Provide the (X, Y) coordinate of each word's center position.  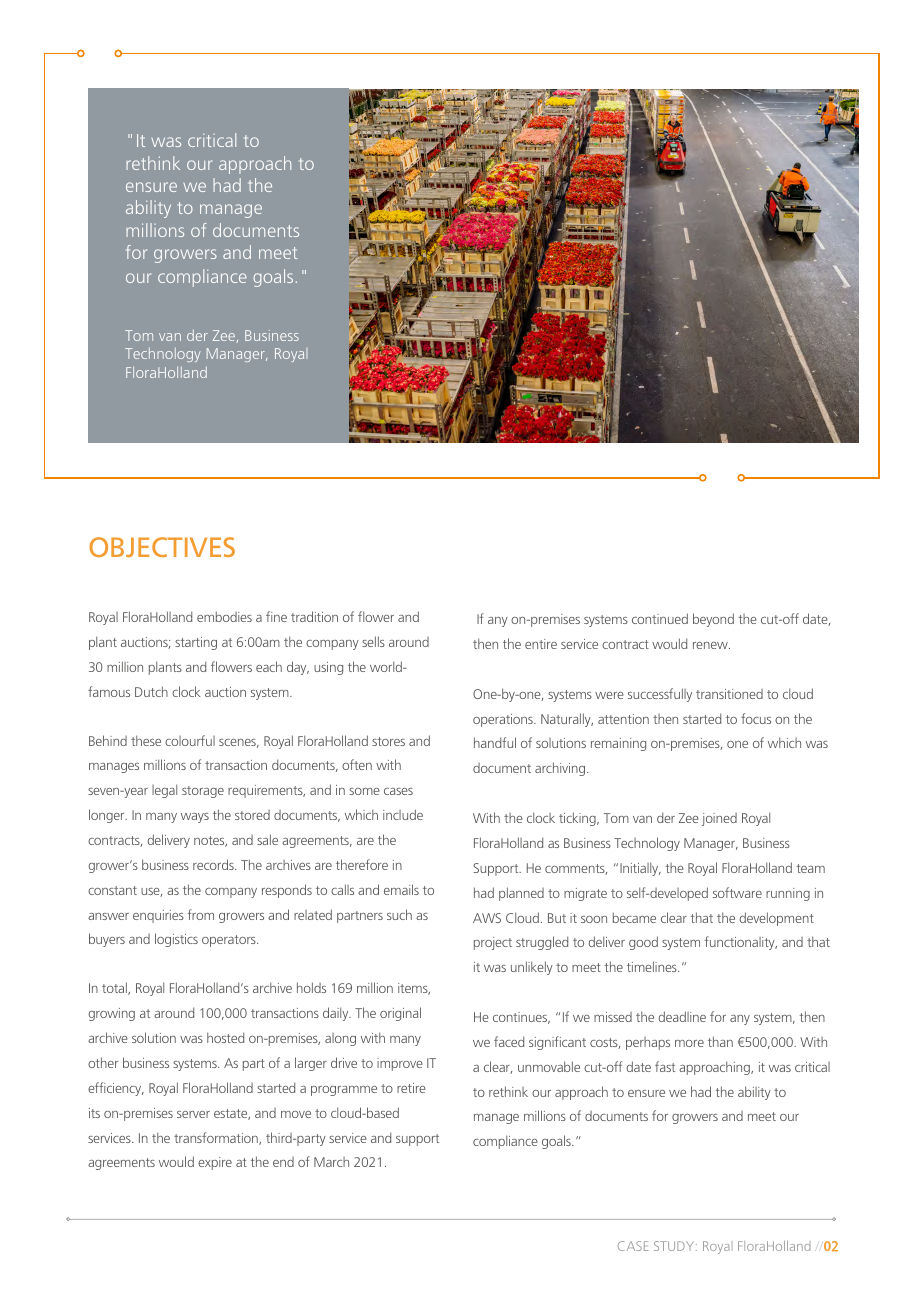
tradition (314, 616)
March (331, 1162)
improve (400, 1064)
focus (756, 718)
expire (215, 1163)
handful (495, 742)
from (200, 914)
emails (401, 889)
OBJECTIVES (162, 547)
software (737, 892)
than (720, 1041)
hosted (225, 1037)
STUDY (675, 1246)
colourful (190, 740)
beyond (713, 620)
